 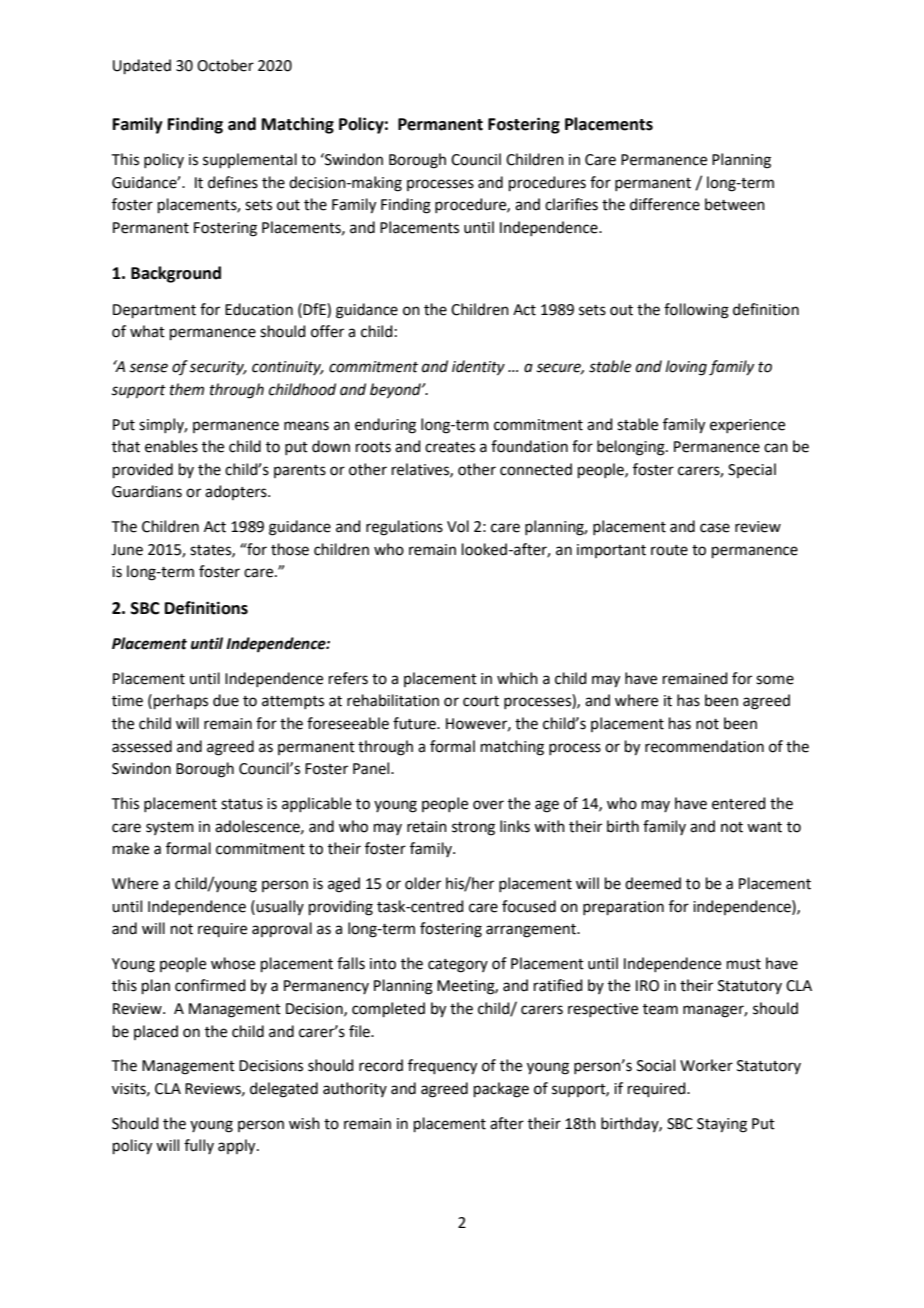 What do you see at coordinates (669, 550) in the image?
I see `route` at bounding box center [669, 550].
